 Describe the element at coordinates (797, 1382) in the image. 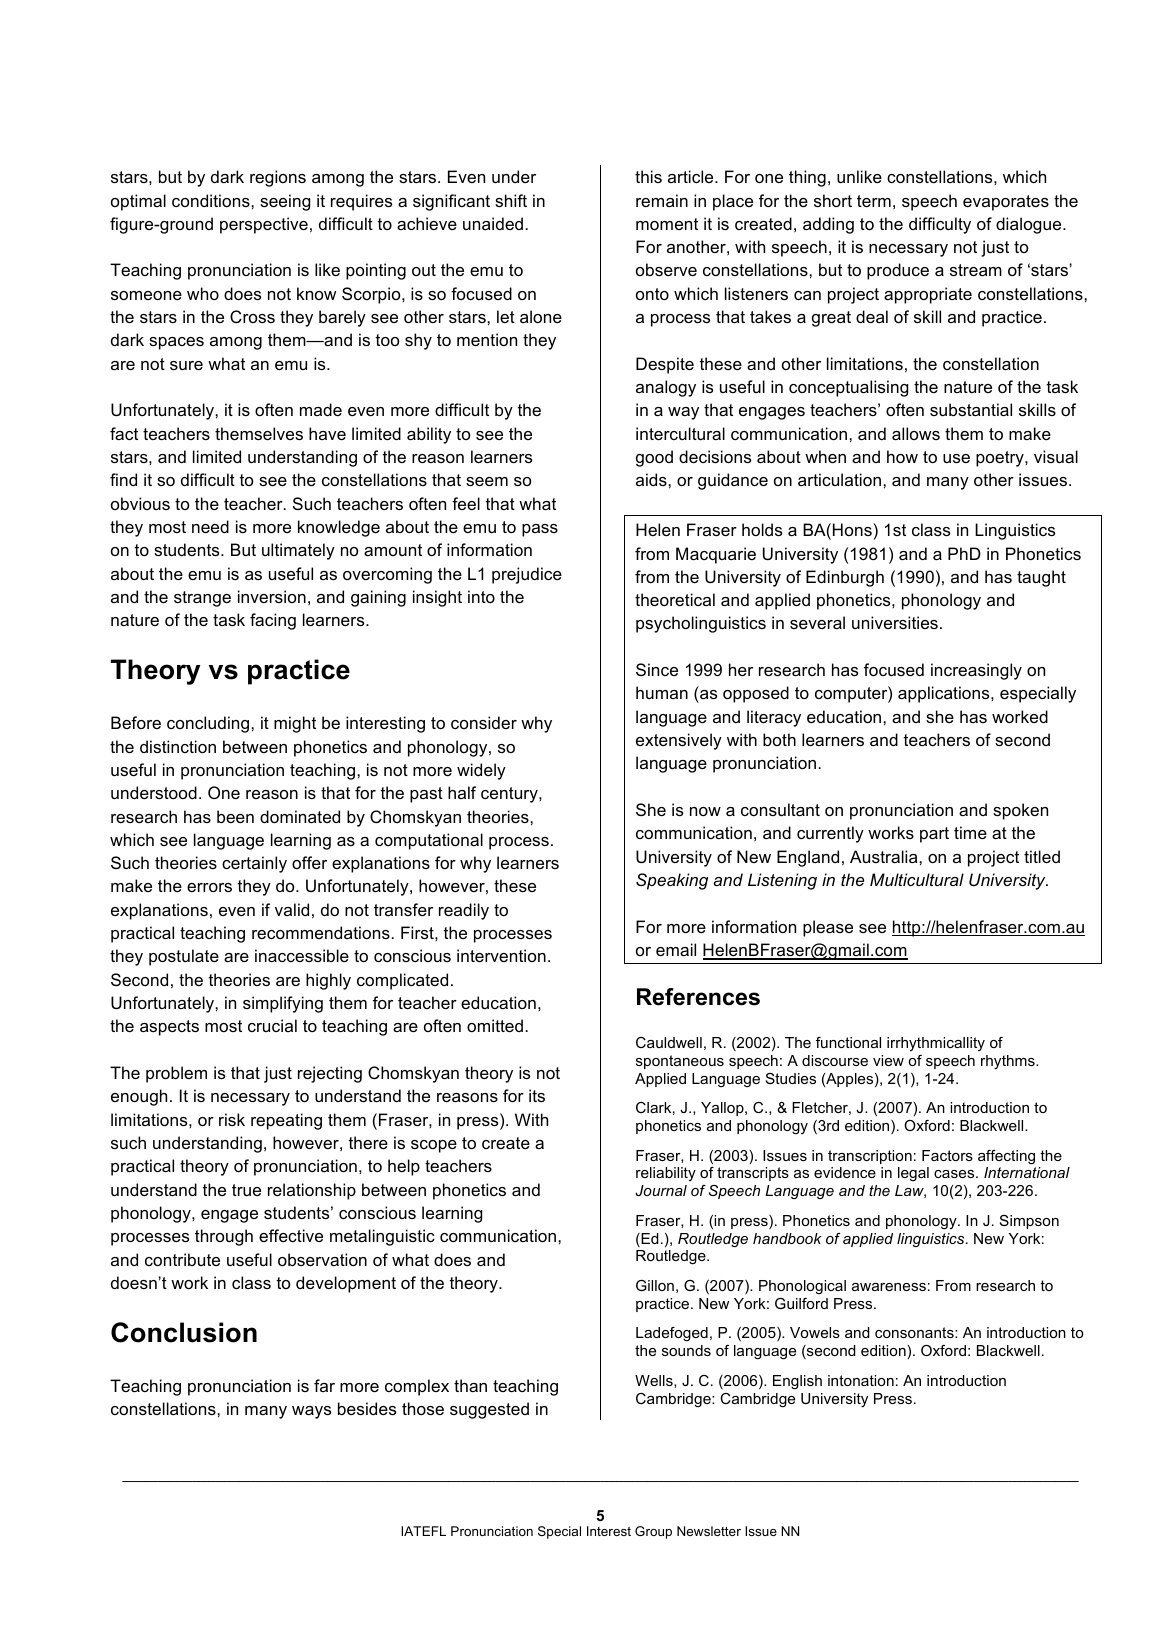

I see `English` at that location.
